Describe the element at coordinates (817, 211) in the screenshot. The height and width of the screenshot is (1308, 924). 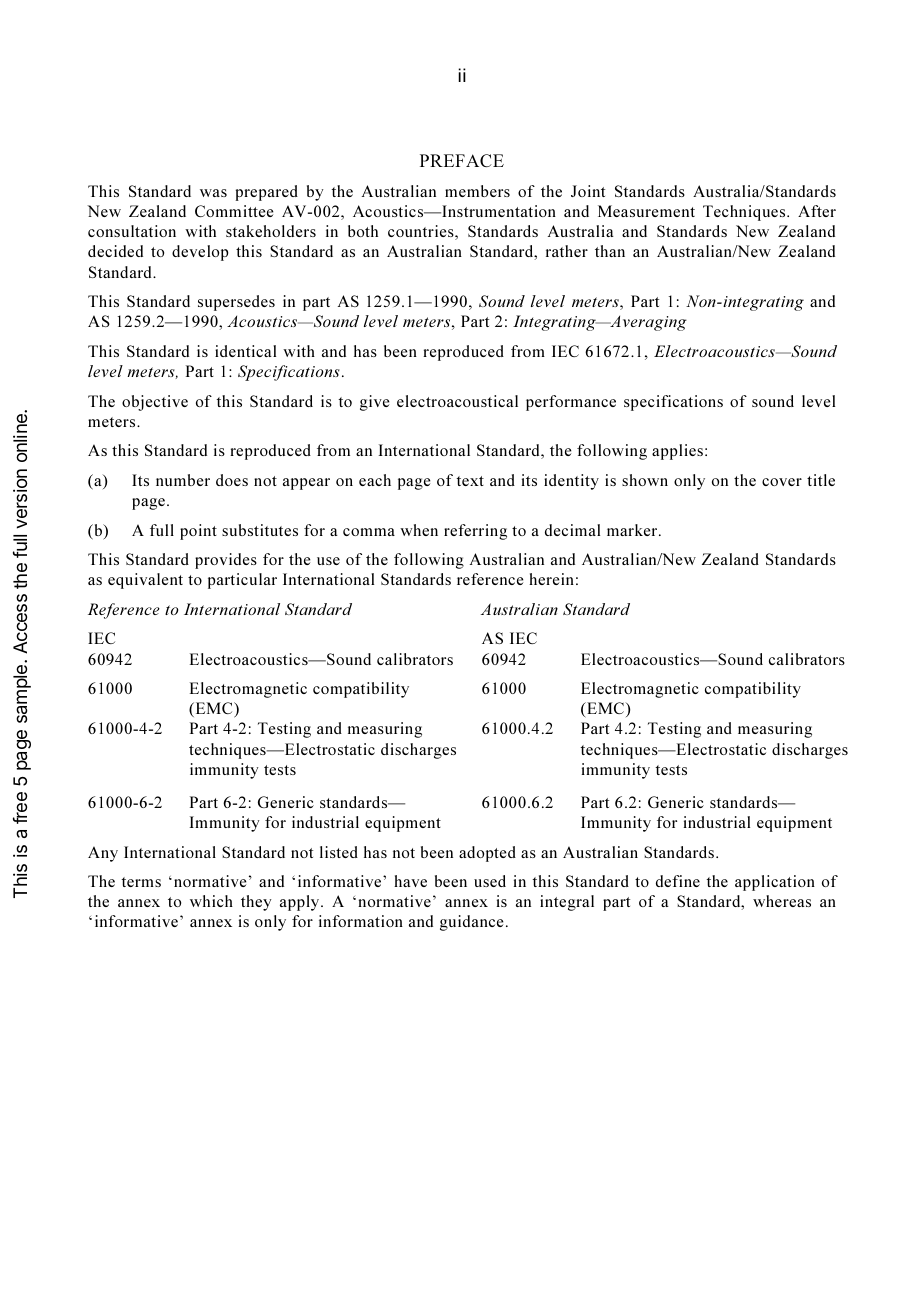
I see `After` at that location.
